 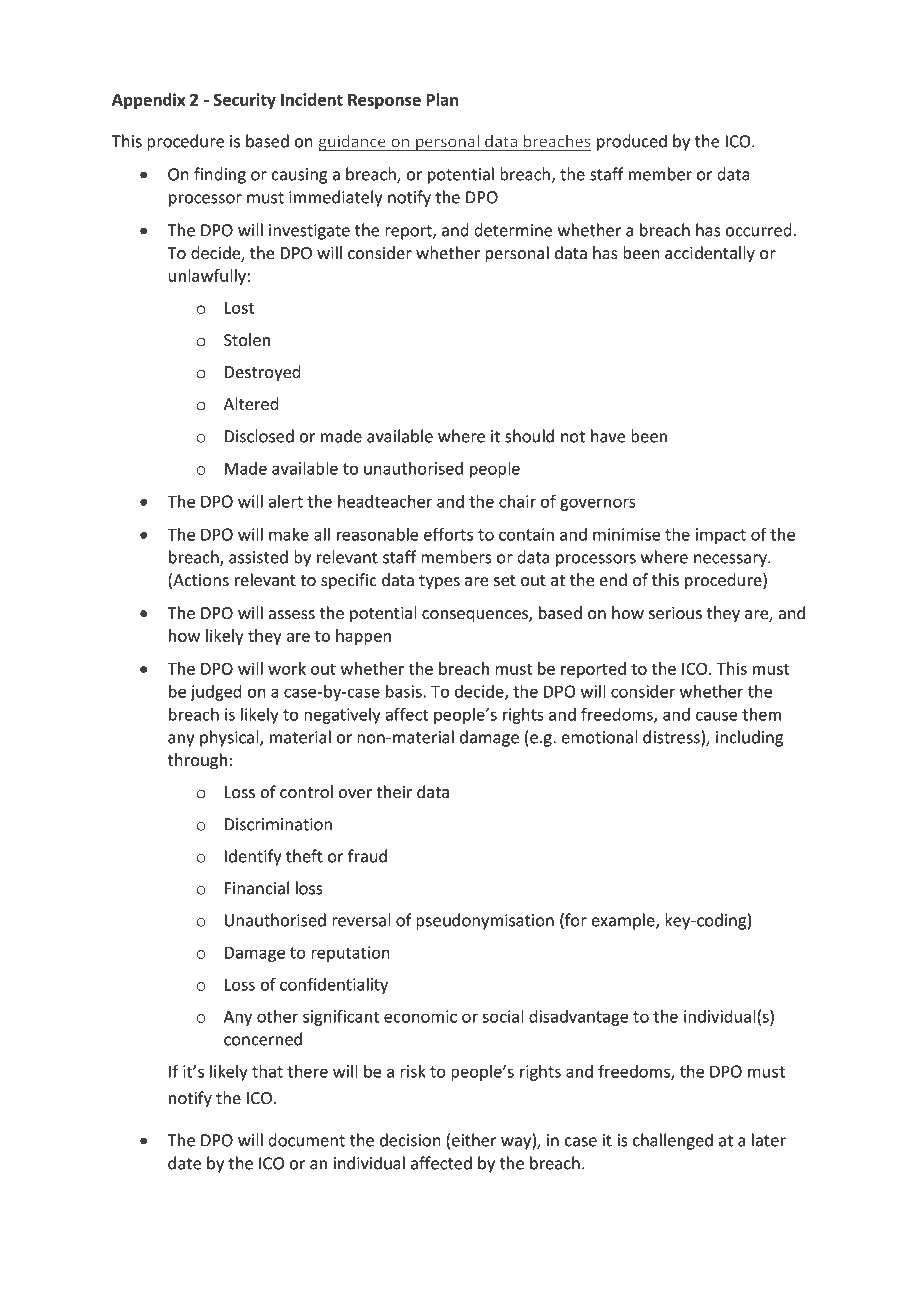 What do you see at coordinates (439, 582) in the image?
I see `types` at bounding box center [439, 582].
